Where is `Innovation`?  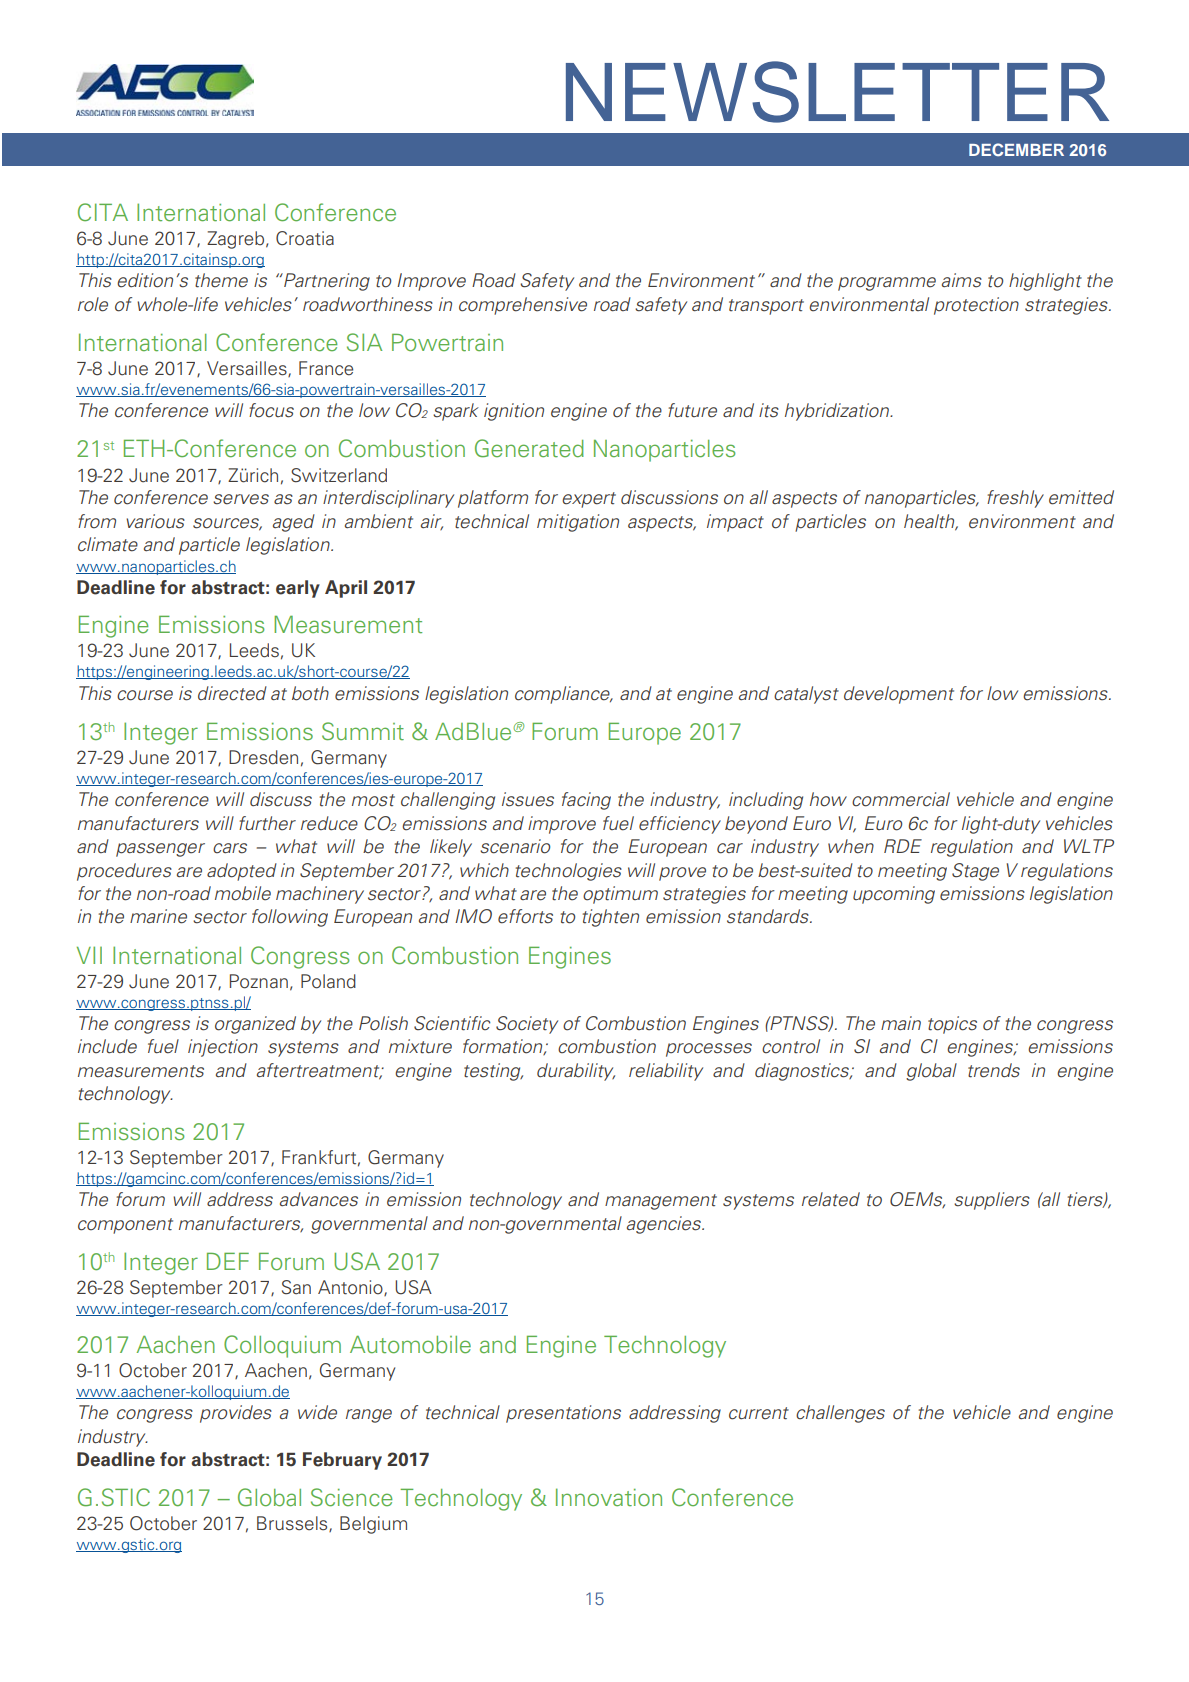
Innovation is located at coordinates (609, 1497).
